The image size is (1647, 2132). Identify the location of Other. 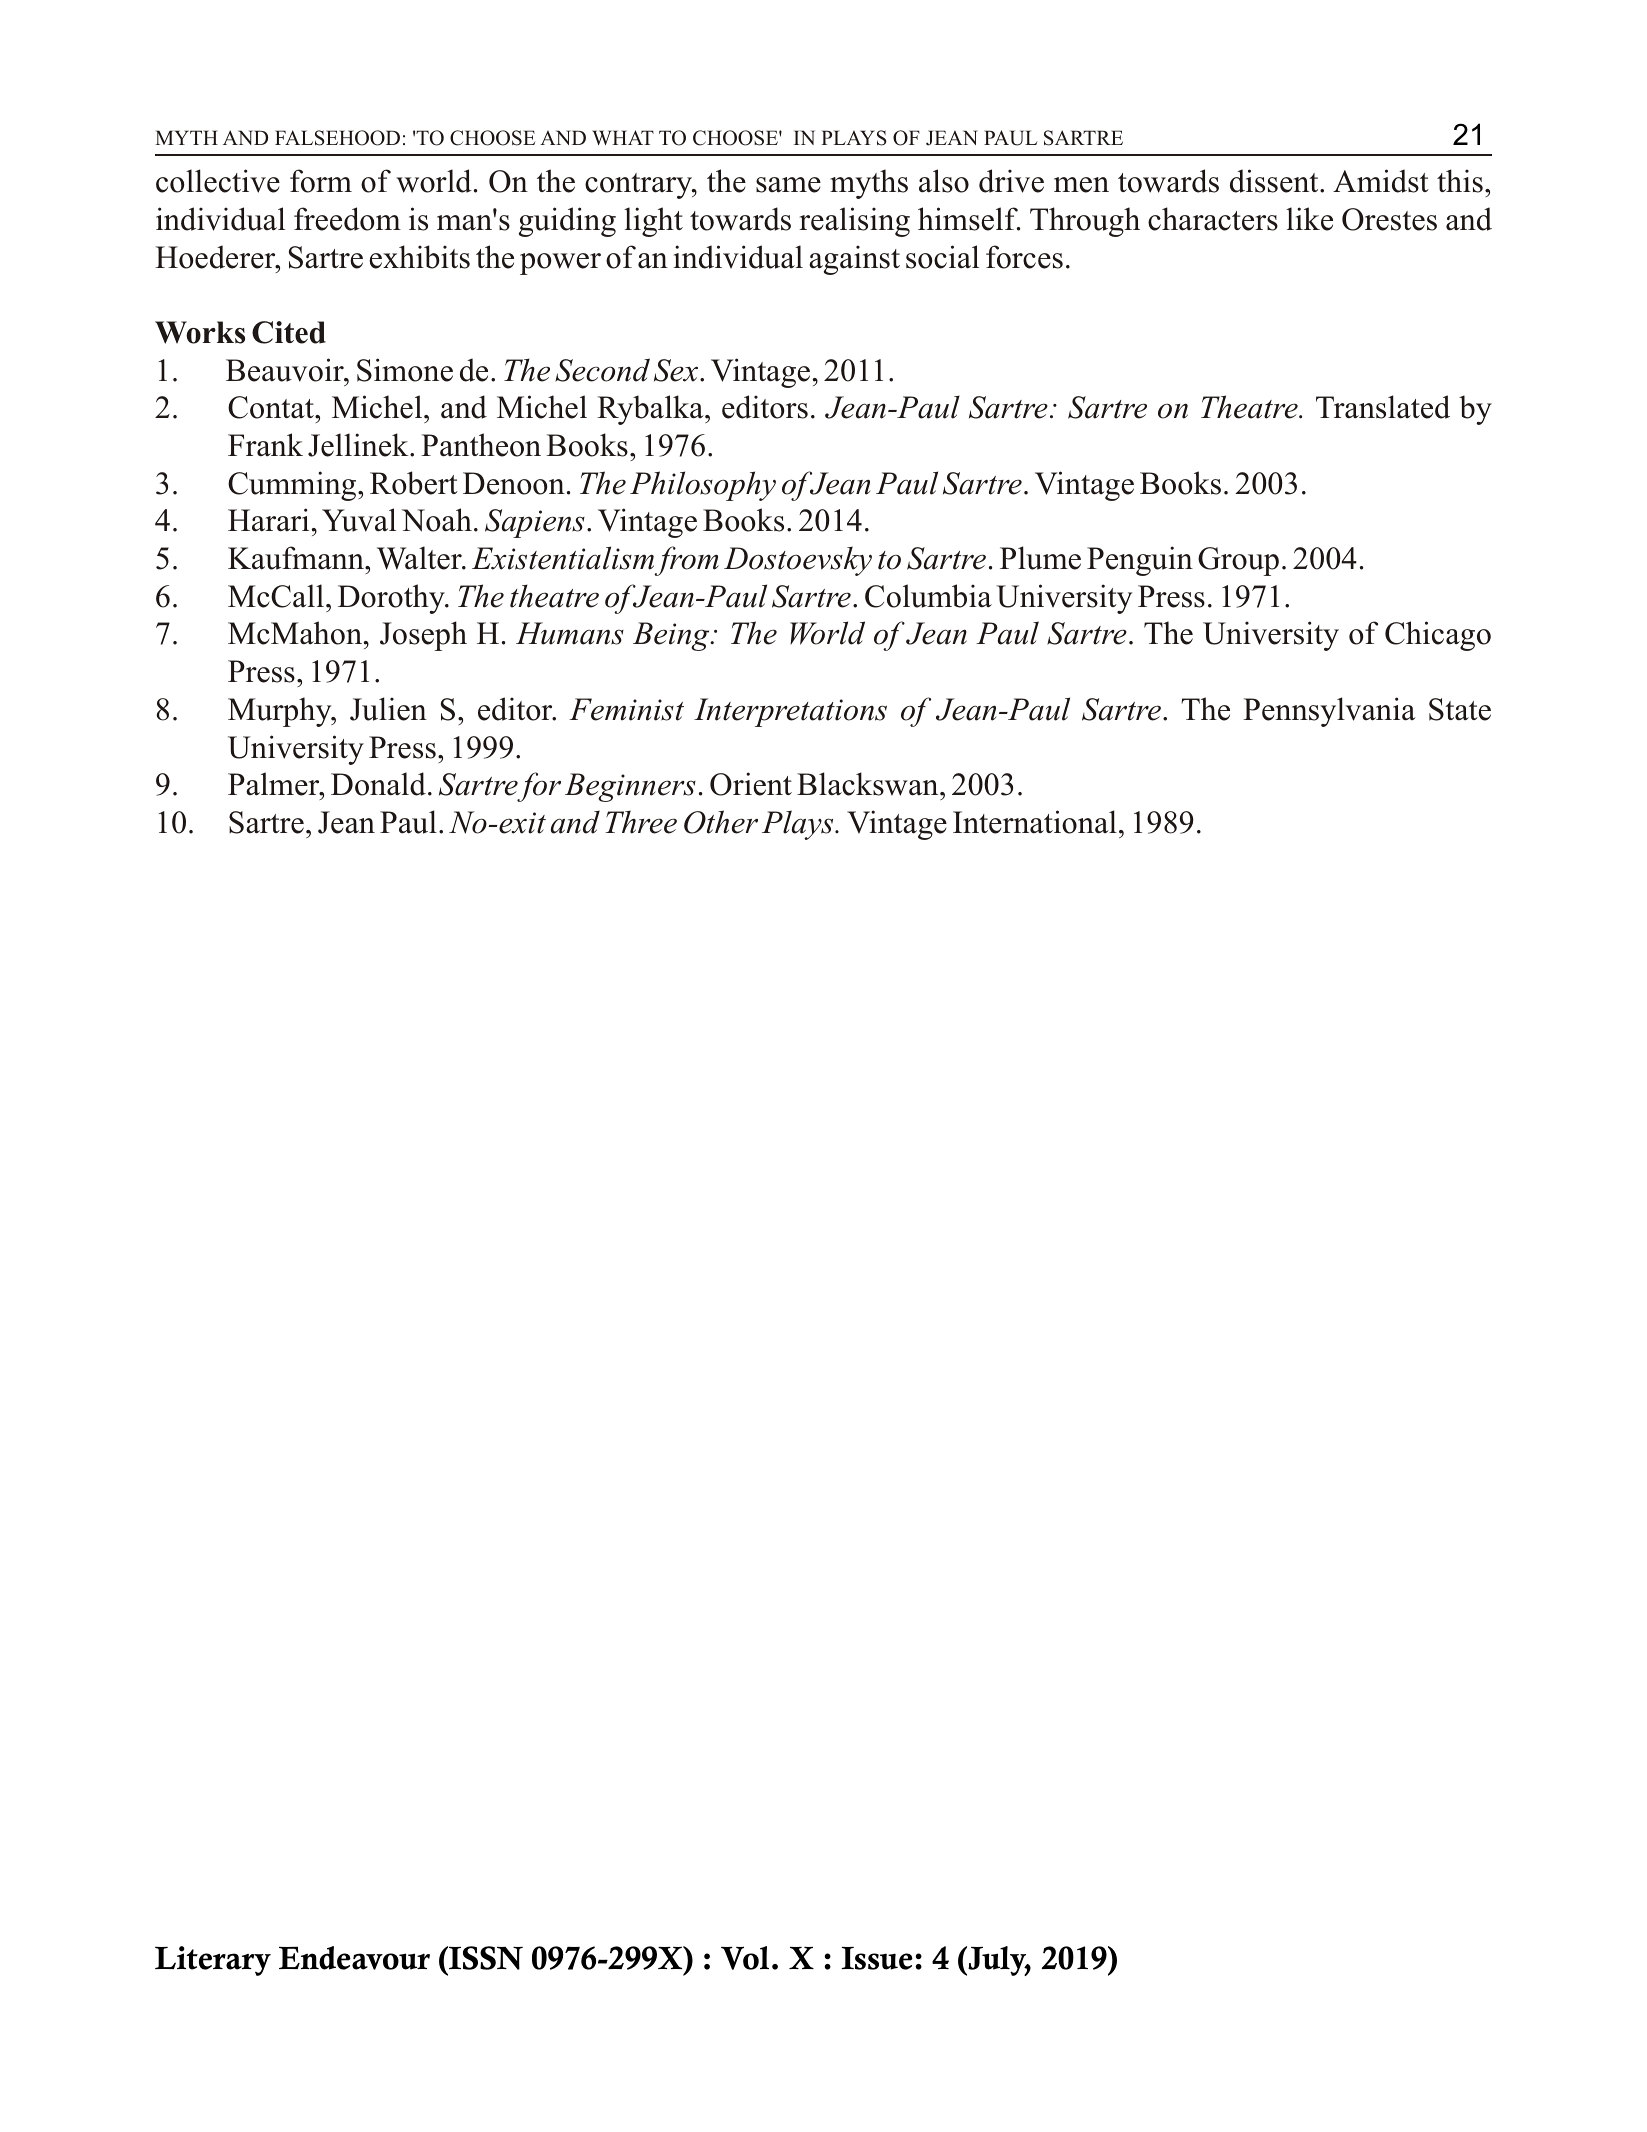
(721, 822).
